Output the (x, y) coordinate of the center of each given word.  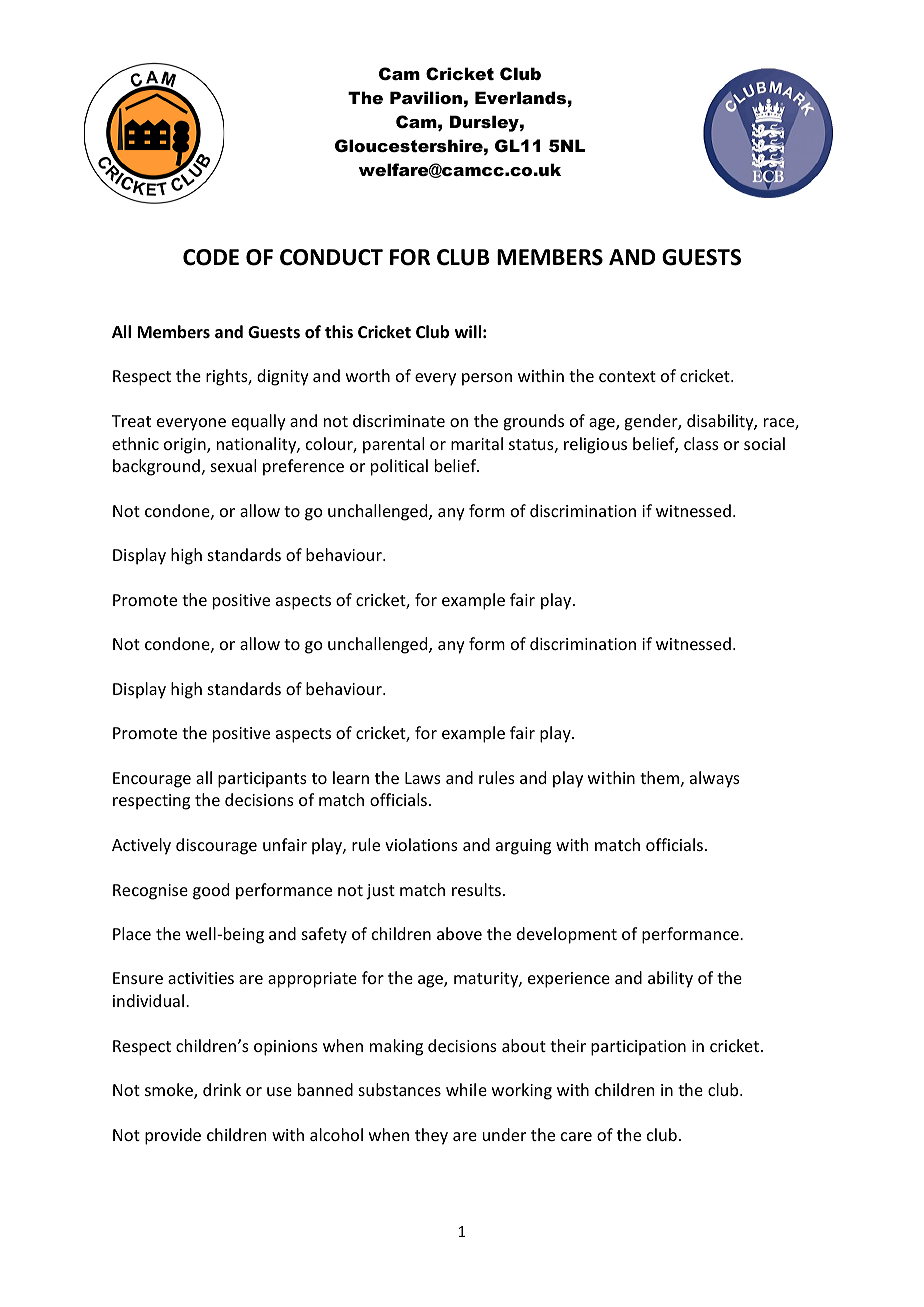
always (715, 779)
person (487, 379)
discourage (216, 846)
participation (638, 1048)
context (627, 376)
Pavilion (426, 97)
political (399, 467)
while (466, 1089)
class (701, 443)
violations (421, 844)
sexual (233, 465)
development (567, 935)
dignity (283, 377)
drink (222, 1089)
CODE (211, 257)
